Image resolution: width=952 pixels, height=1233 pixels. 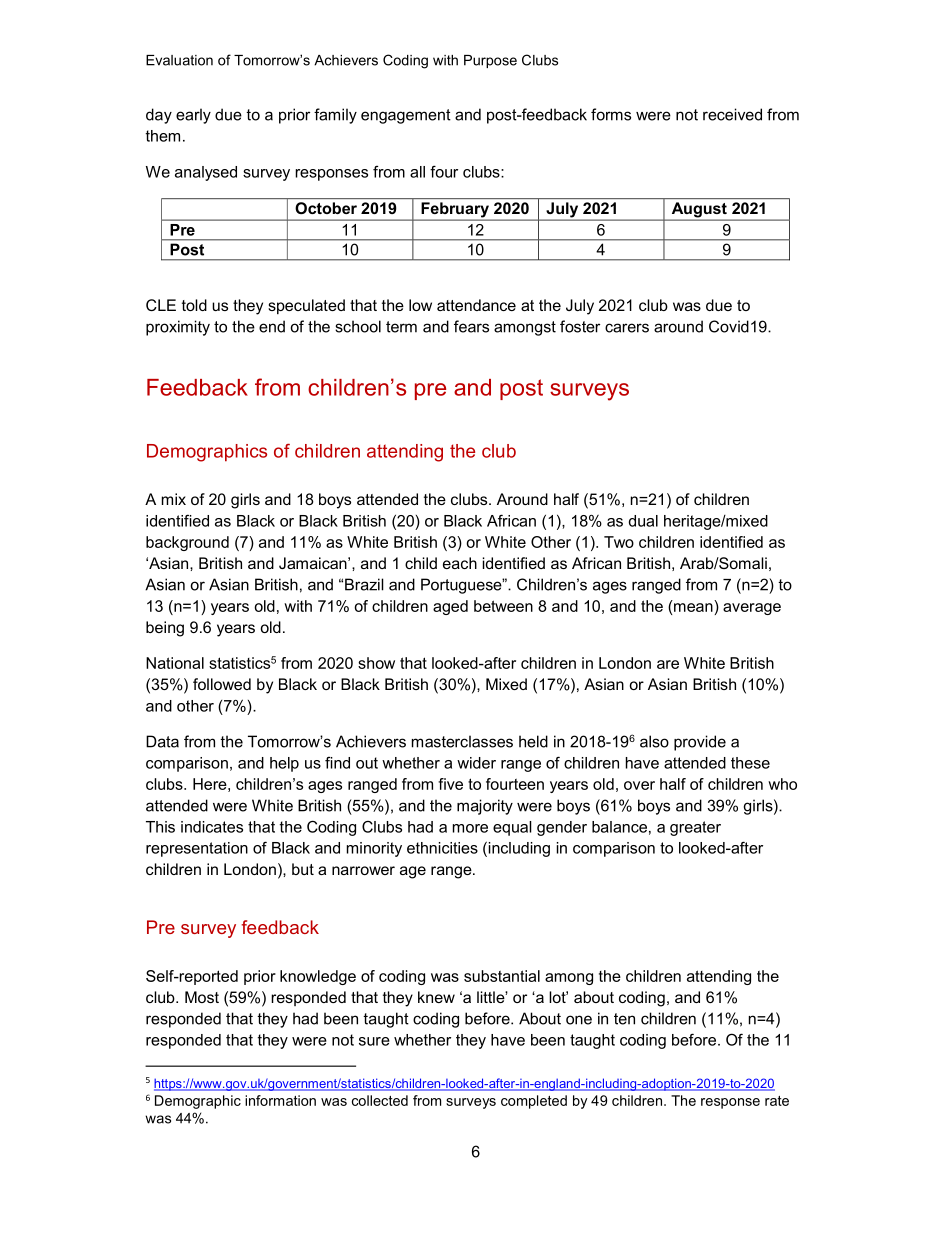 I want to click on background, so click(x=187, y=543).
